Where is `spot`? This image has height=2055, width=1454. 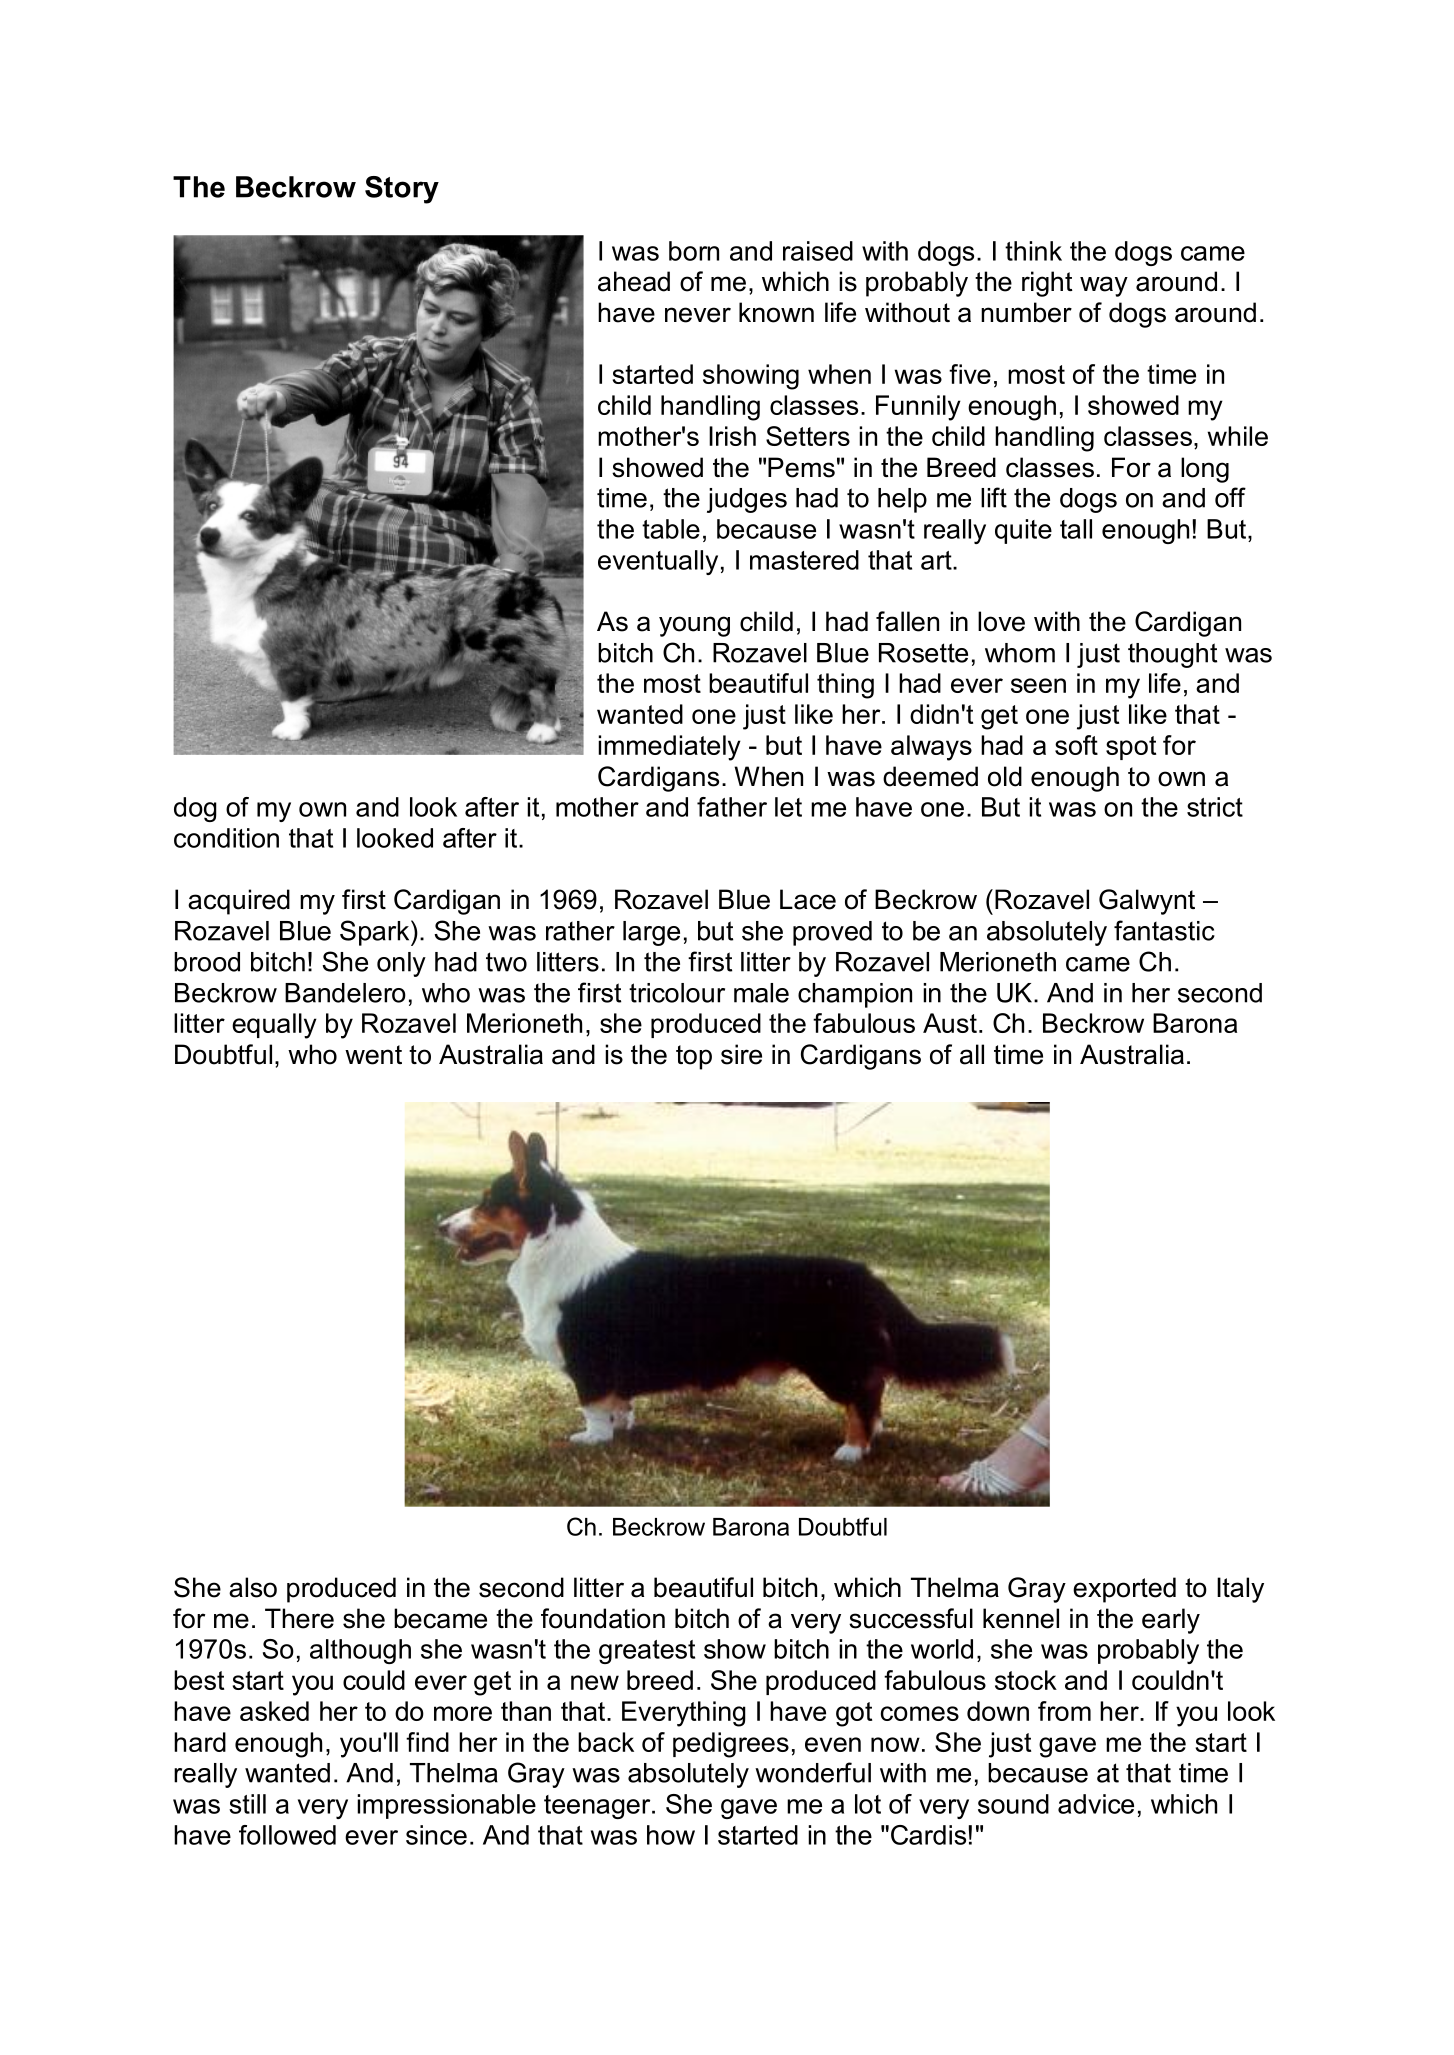 spot is located at coordinates (1131, 748).
